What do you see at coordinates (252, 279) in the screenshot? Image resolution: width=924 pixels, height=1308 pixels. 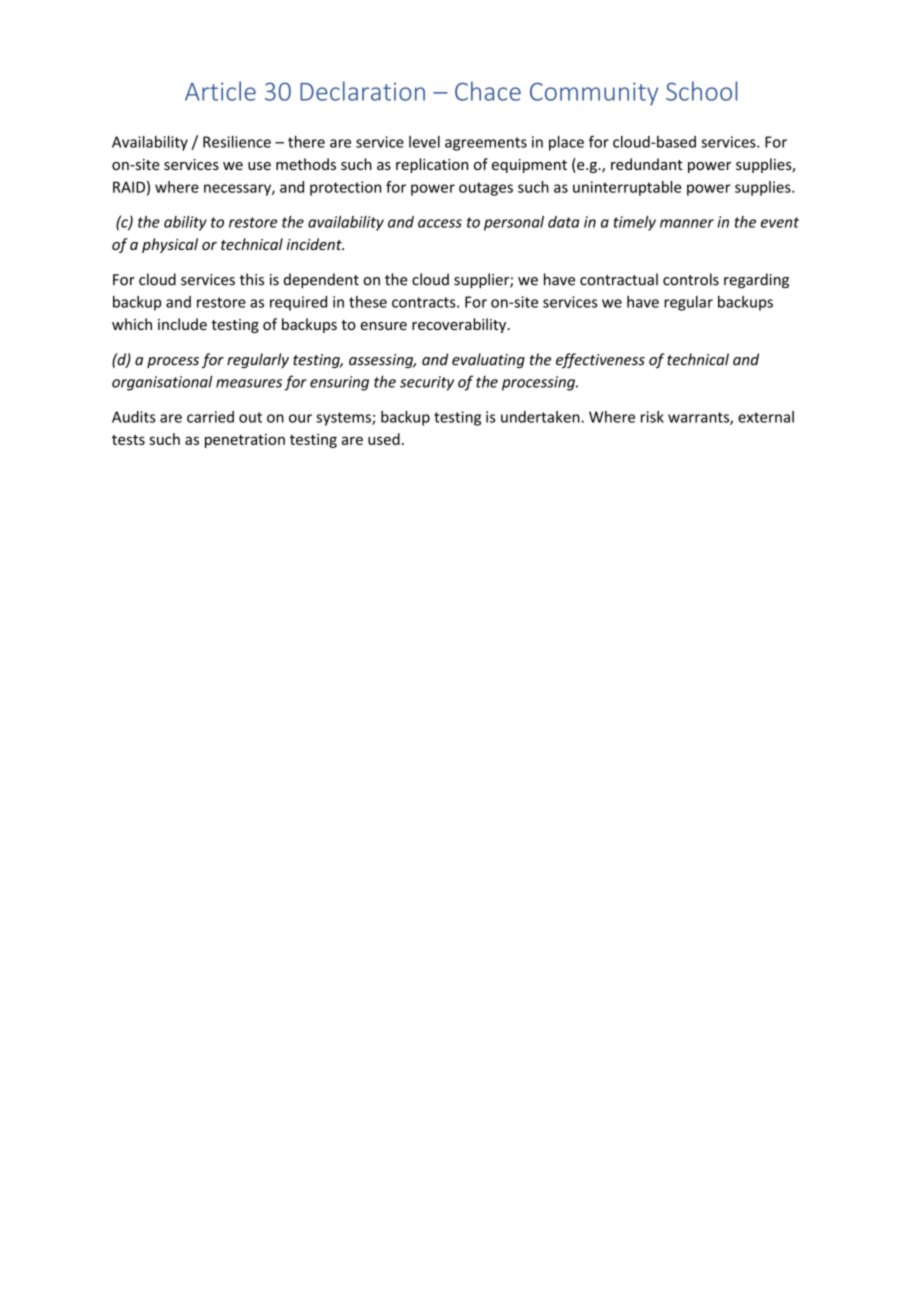 I see `this` at bounding box center [252, 279].
